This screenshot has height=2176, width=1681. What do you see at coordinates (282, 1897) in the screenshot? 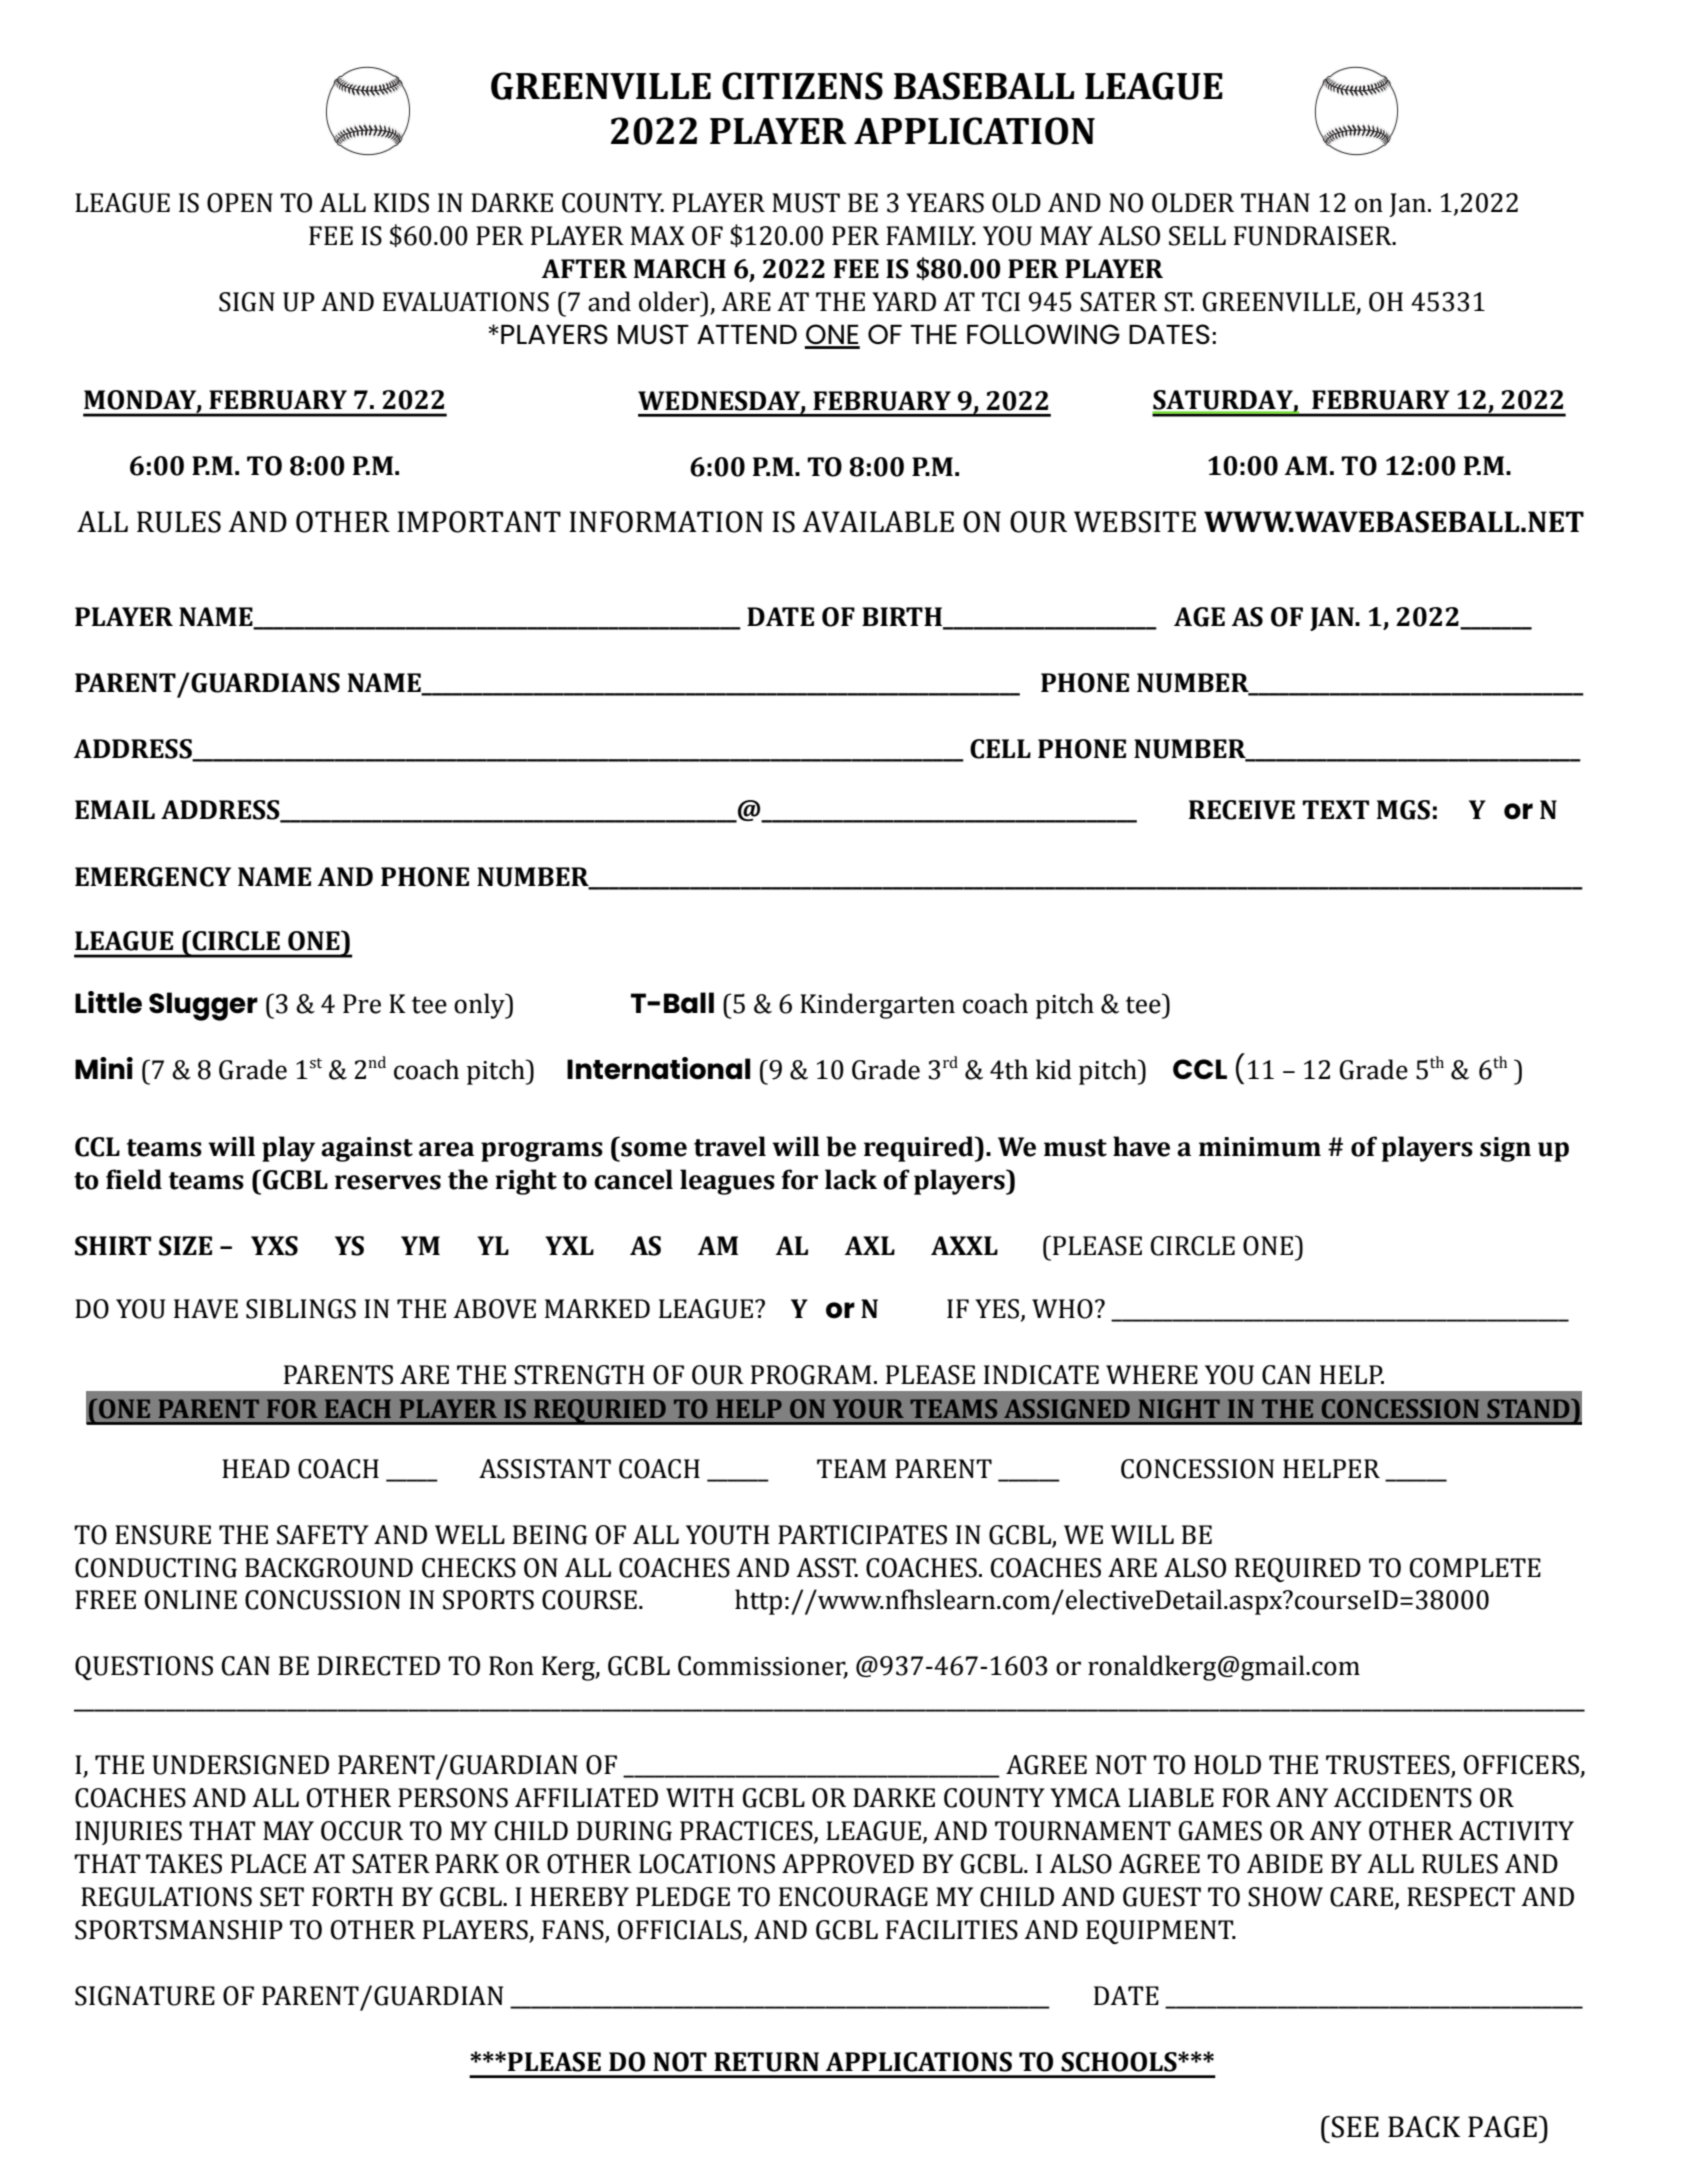
I see `SET` at bounding box center [282, 1897].
